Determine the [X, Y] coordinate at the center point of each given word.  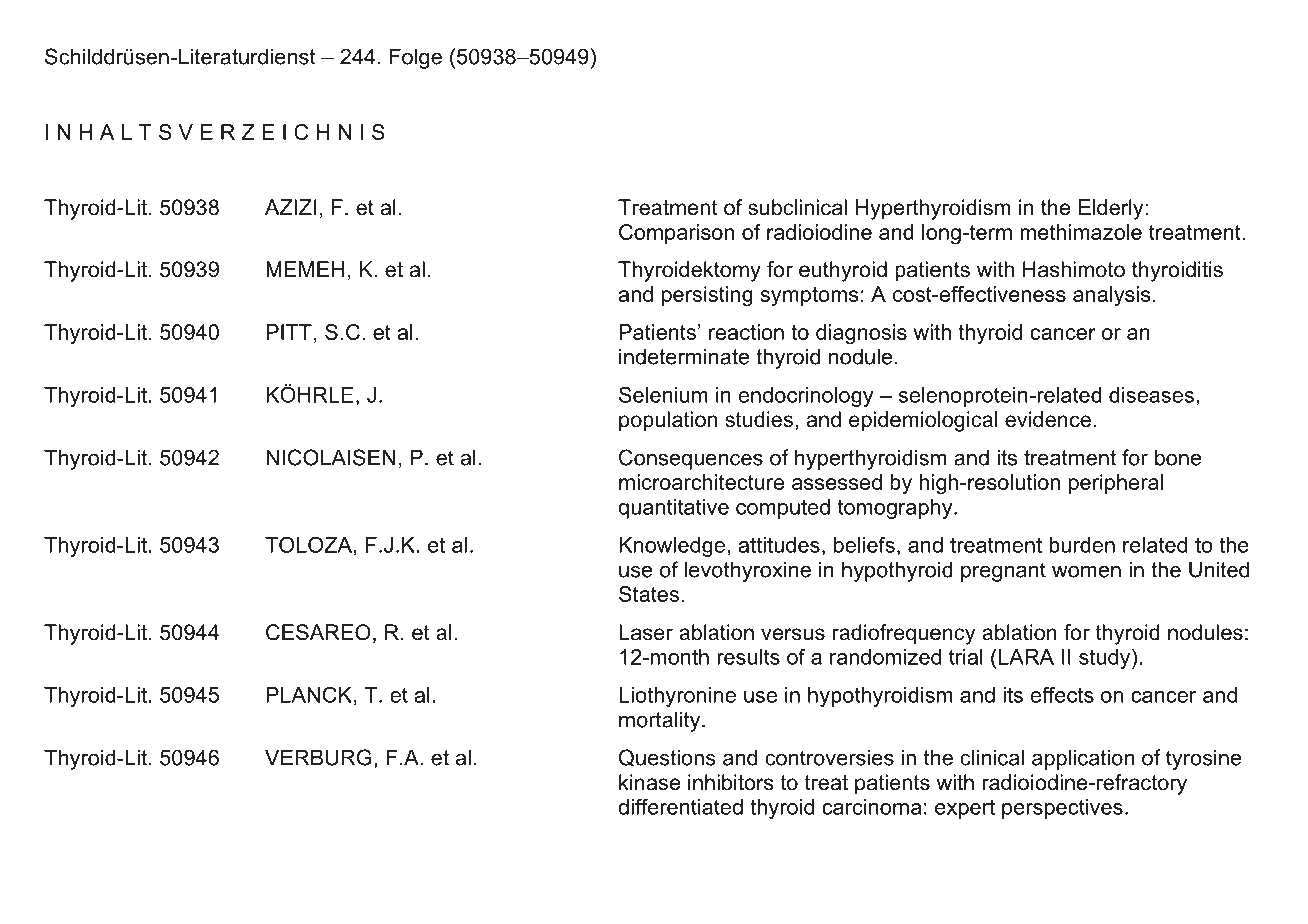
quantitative [673, 509]
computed [783, 509]
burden [1082, 545]
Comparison [676, 234]
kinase [649, 782]
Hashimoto [1074, 269]
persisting [707, 296]
